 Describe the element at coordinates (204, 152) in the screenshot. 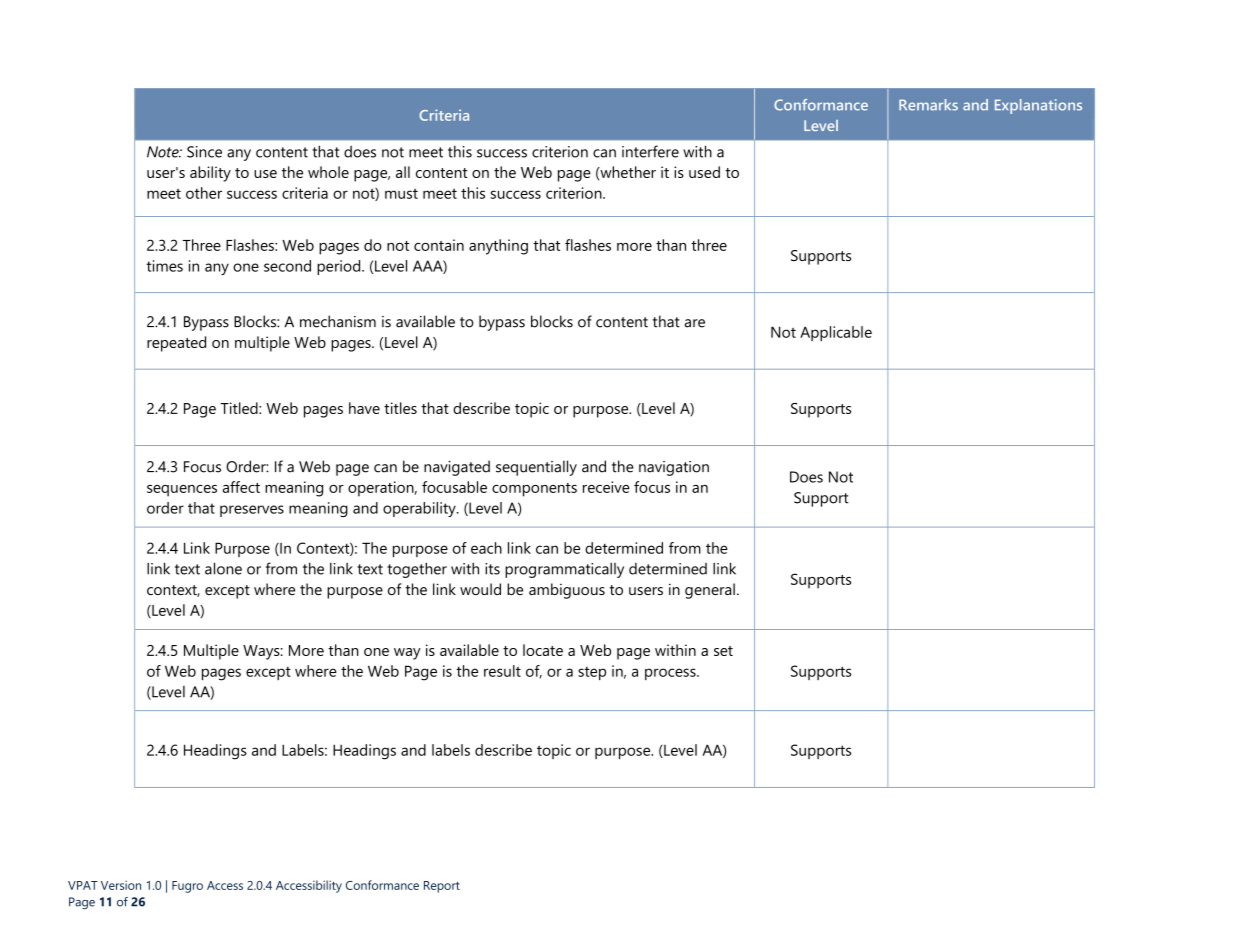

I see `Since` at that location.
